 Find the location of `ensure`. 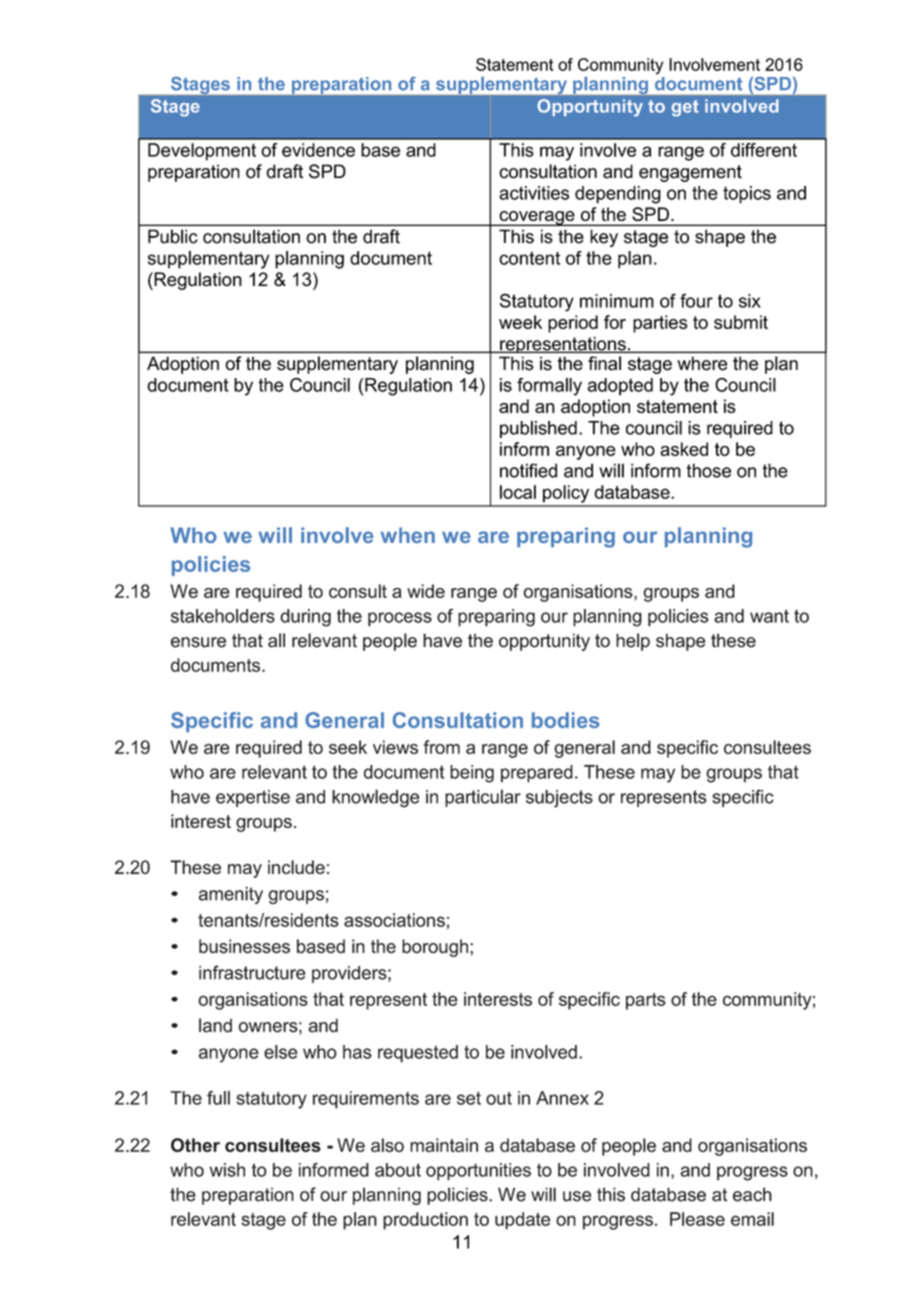

ensure is located at coordinates (198, 642).
